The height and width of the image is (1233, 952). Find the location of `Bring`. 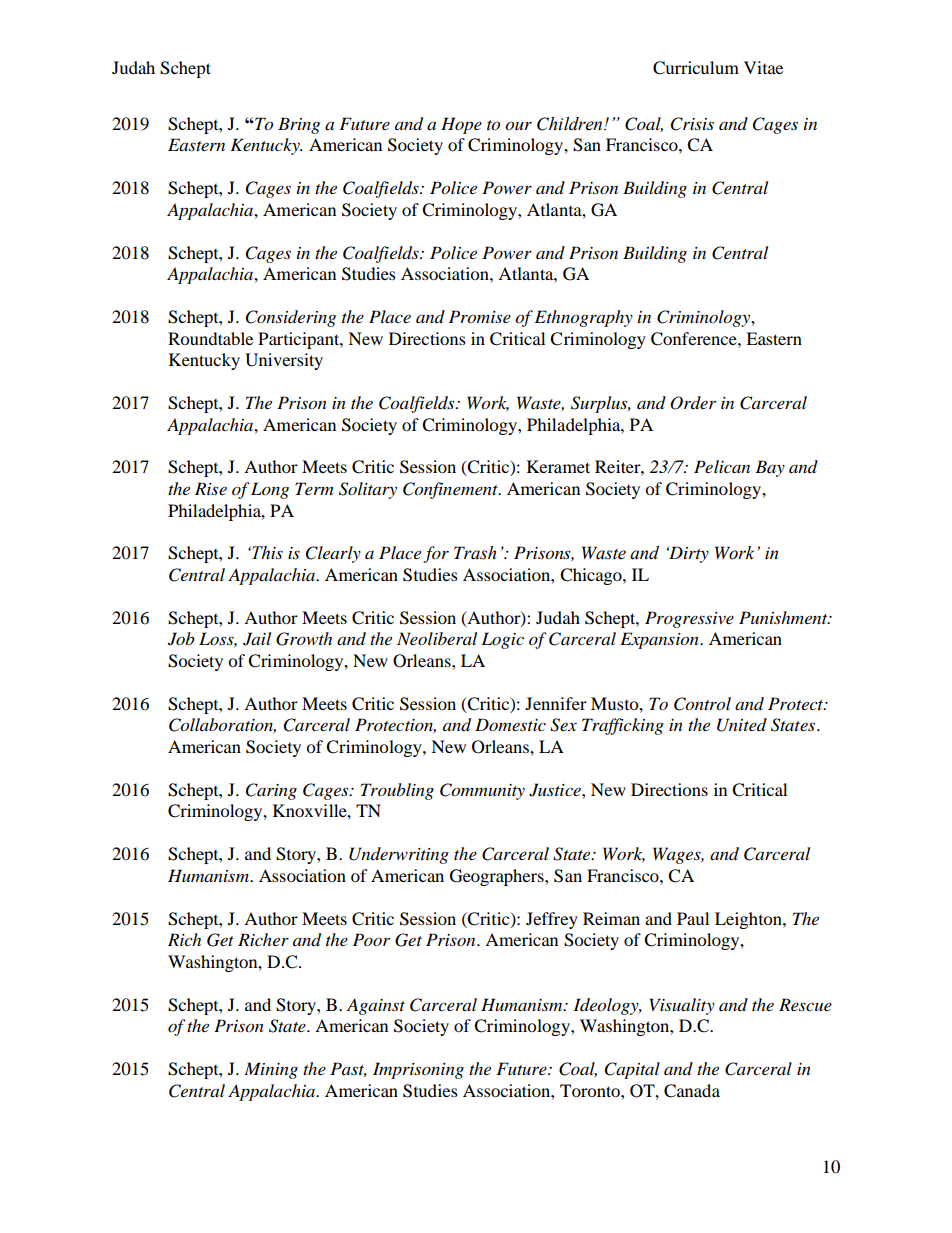

Bring is located at coordinates (299, 125).
